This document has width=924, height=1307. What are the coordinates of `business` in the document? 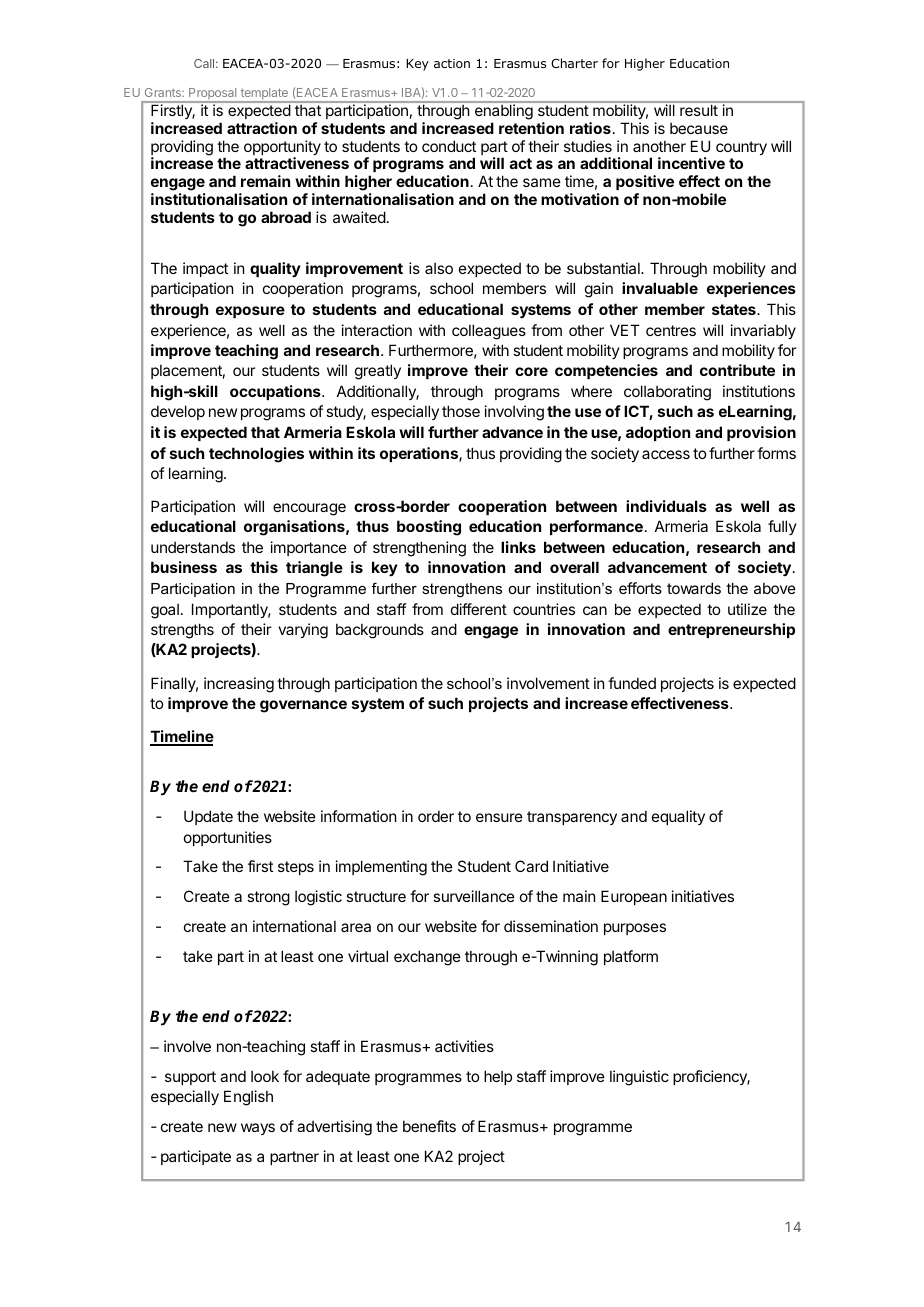 It's located at (184, 567).
